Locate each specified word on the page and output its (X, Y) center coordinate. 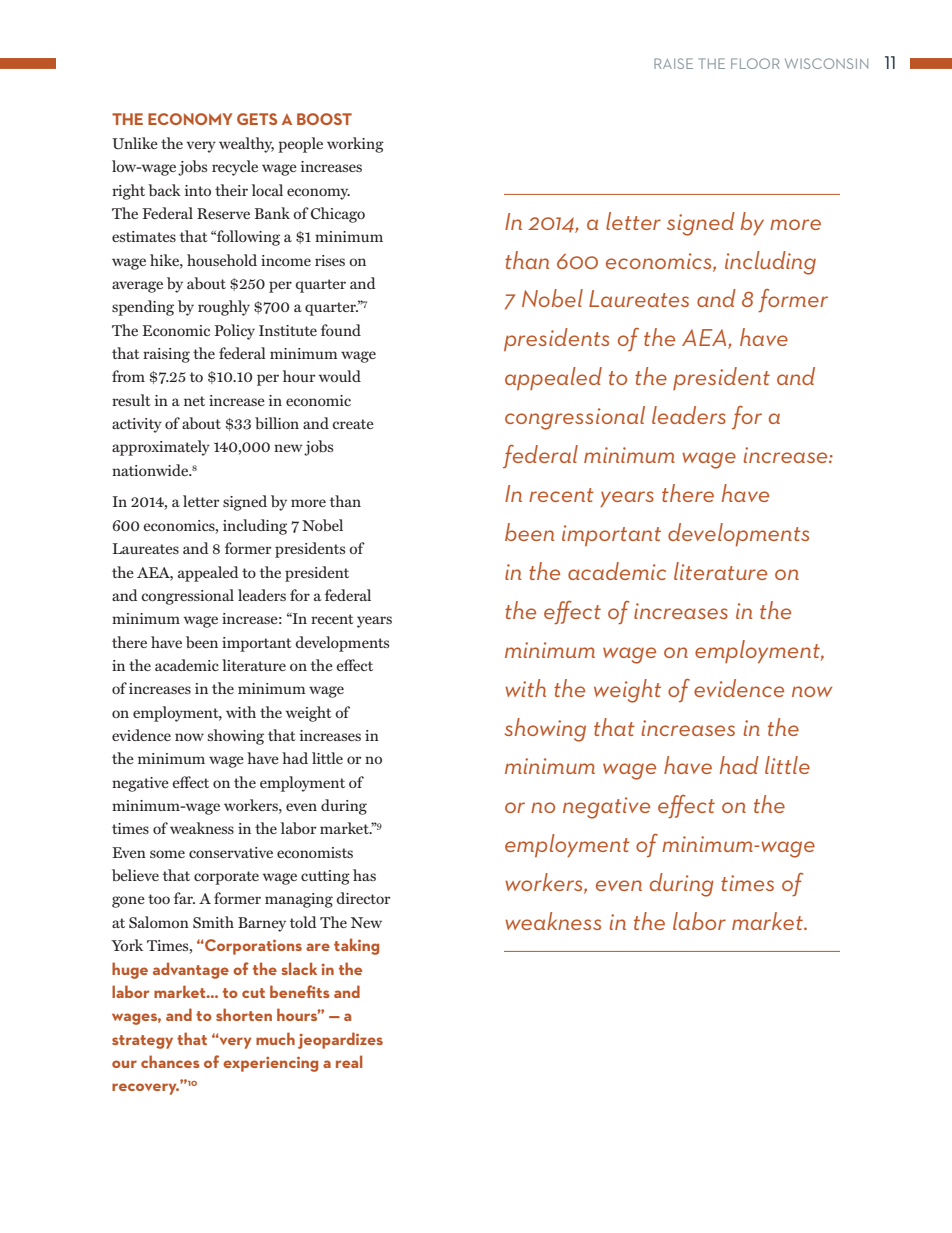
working (355, 145)
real (349, 1061)
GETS (257, 119)
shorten (244, 1014)
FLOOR (755, 63)
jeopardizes (340, 1040)
